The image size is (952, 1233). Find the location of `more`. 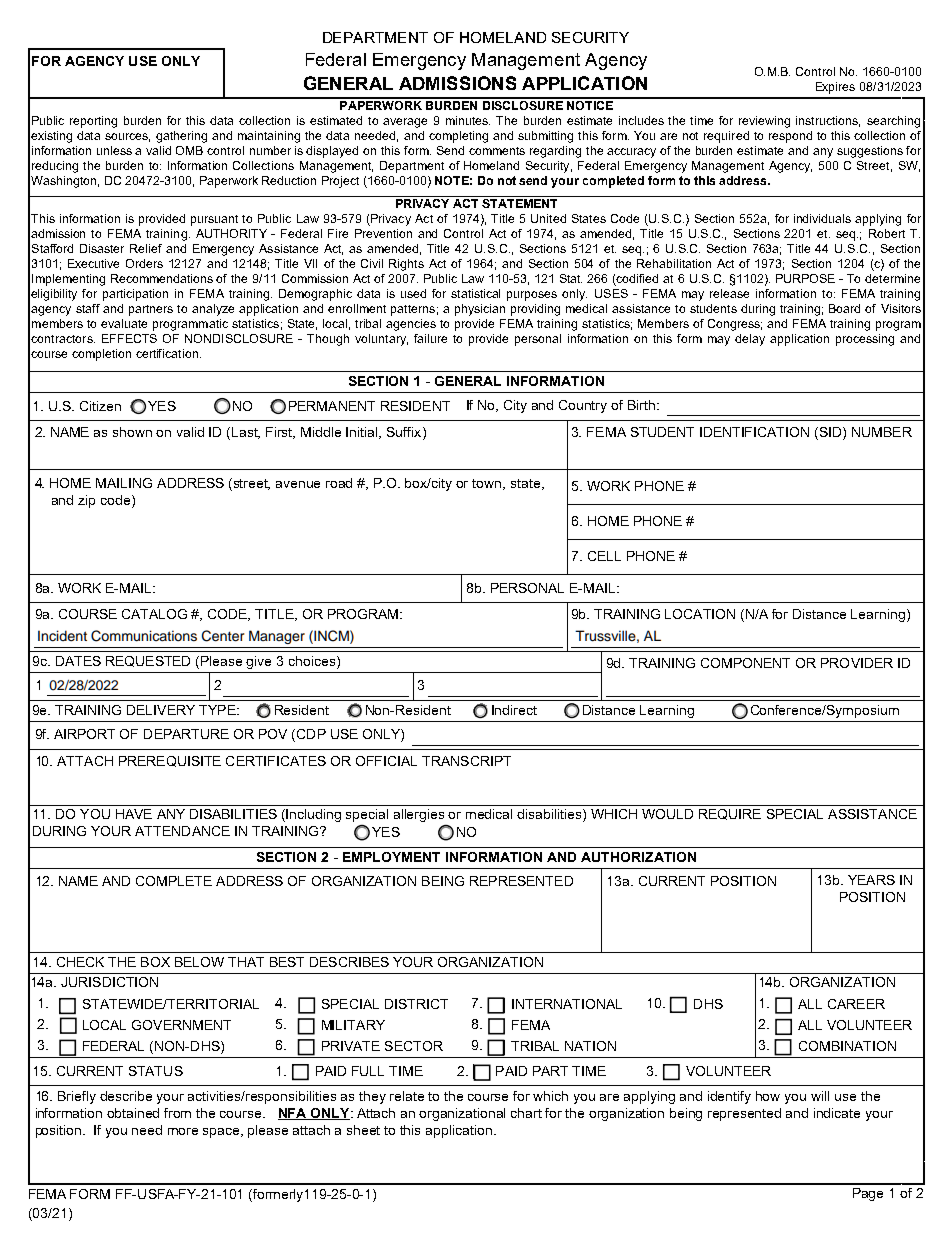

more is located at coordinates (183, 1131).
